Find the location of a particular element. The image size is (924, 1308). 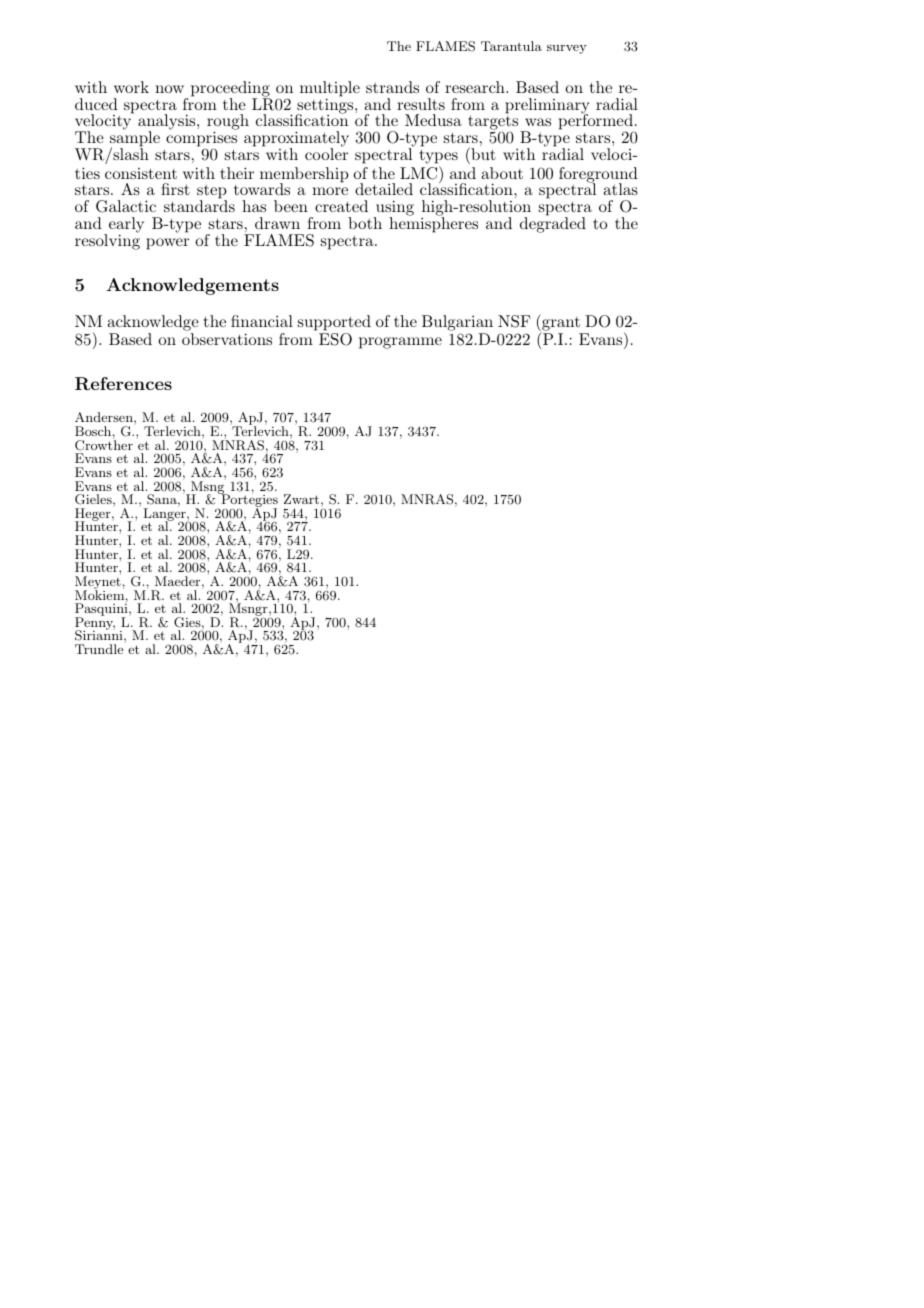

Bulgarian is located at coordinates (457, 323).
